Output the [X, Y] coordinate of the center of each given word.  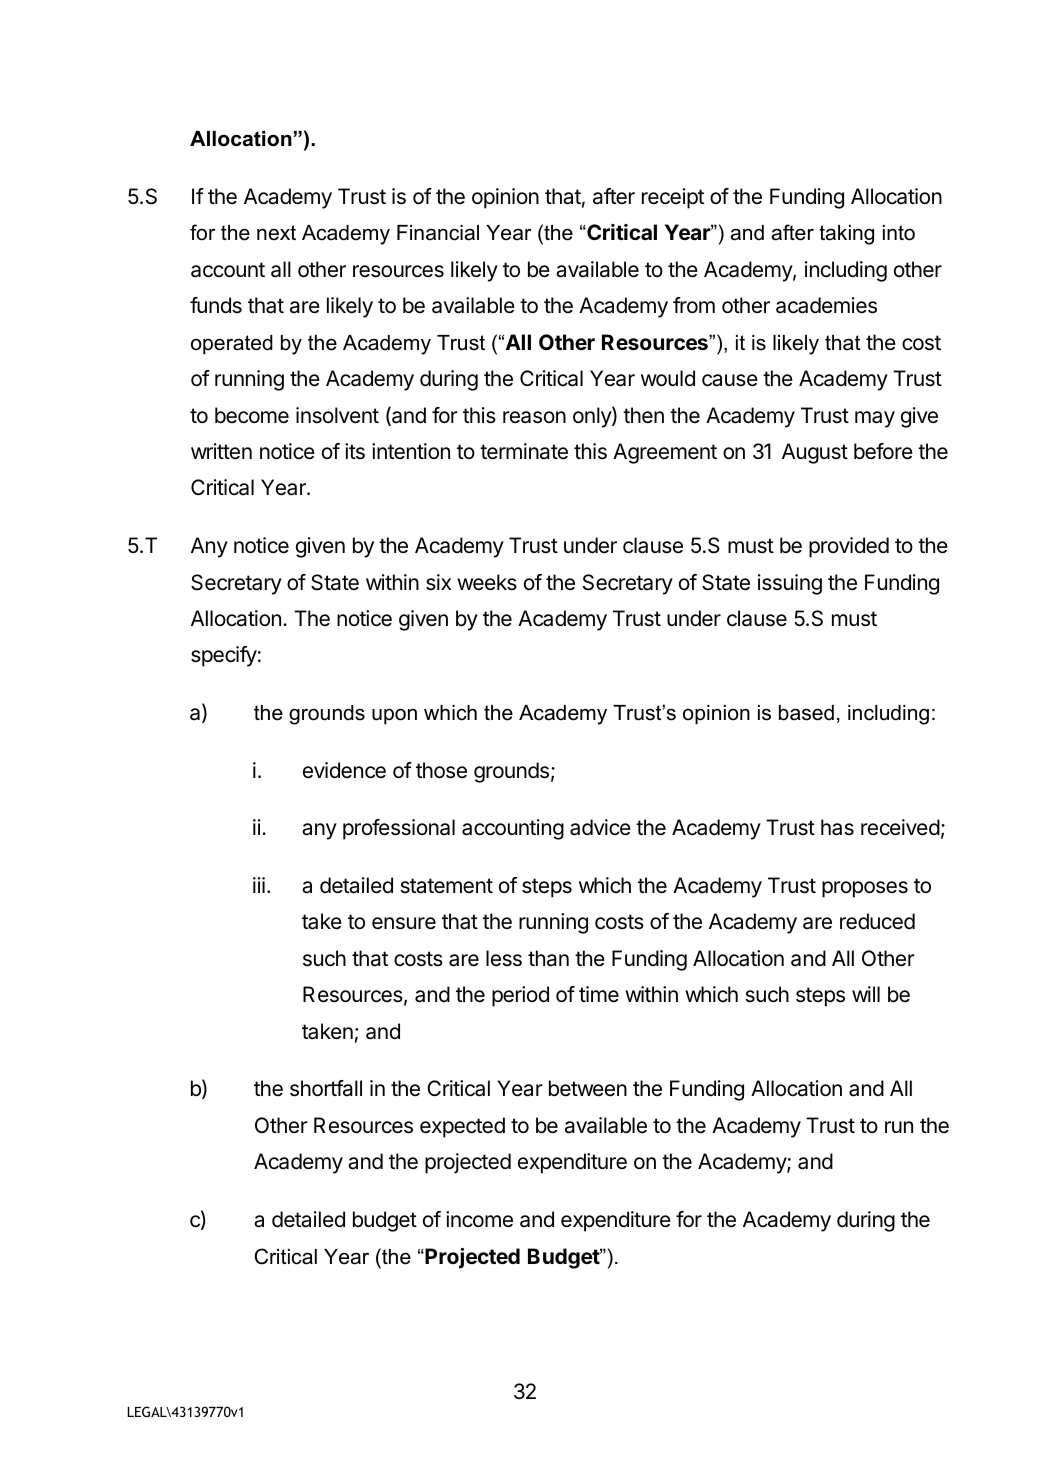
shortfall [326, 1088]
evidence [344, 770]
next [276, 233]
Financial [438, 233]
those [441, 770]
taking [846, 235]
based [806, 713]
